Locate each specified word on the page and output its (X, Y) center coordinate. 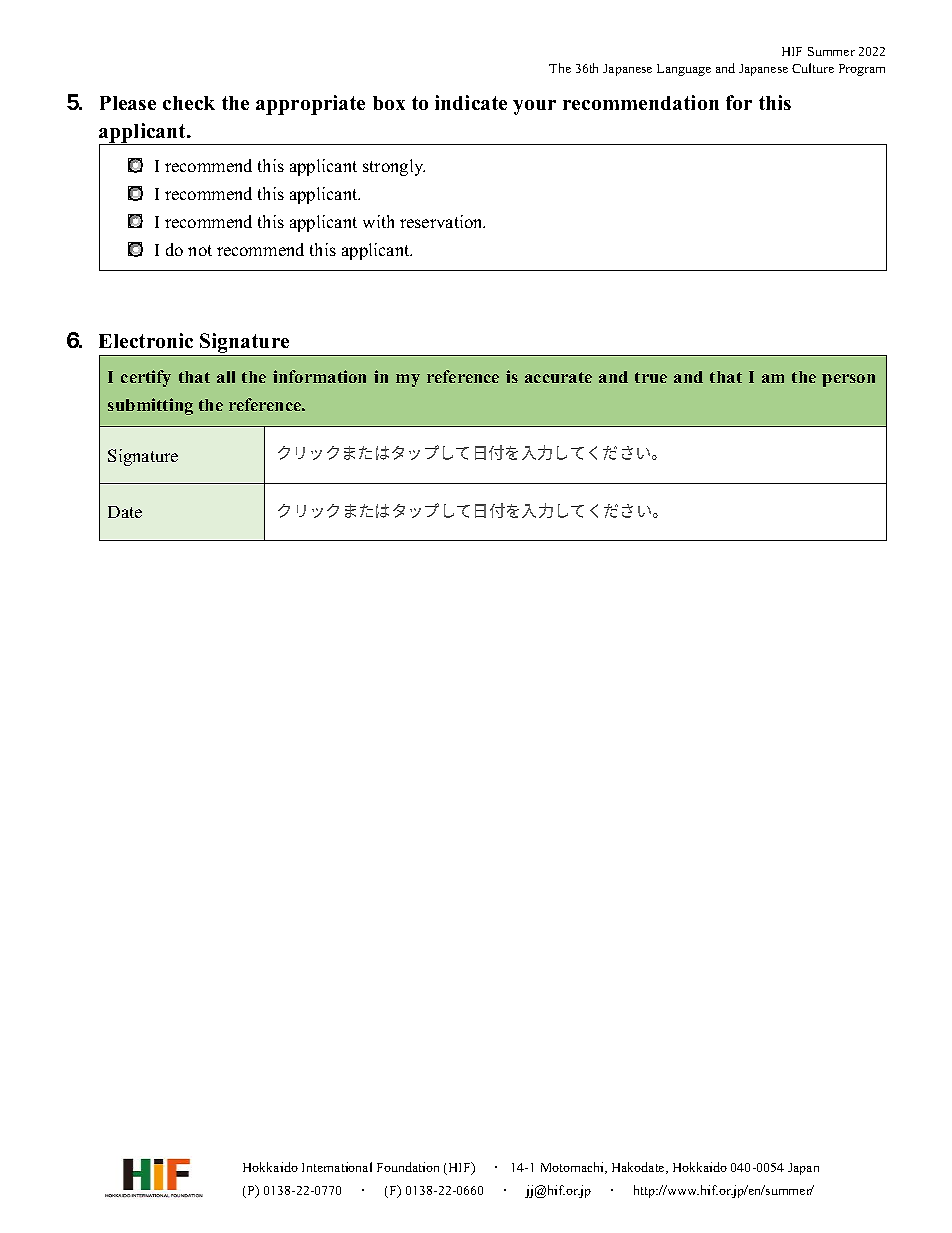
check (189, 103)
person (848, 380)
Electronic (146, 340)
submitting (150, 406)
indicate (471, 102)
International (337, 1167)
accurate (558, 377)
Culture (813, 68)
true (651, 377)
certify (146, 378)
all (226, 377)
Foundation (408, 1167)
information (319, 376)
